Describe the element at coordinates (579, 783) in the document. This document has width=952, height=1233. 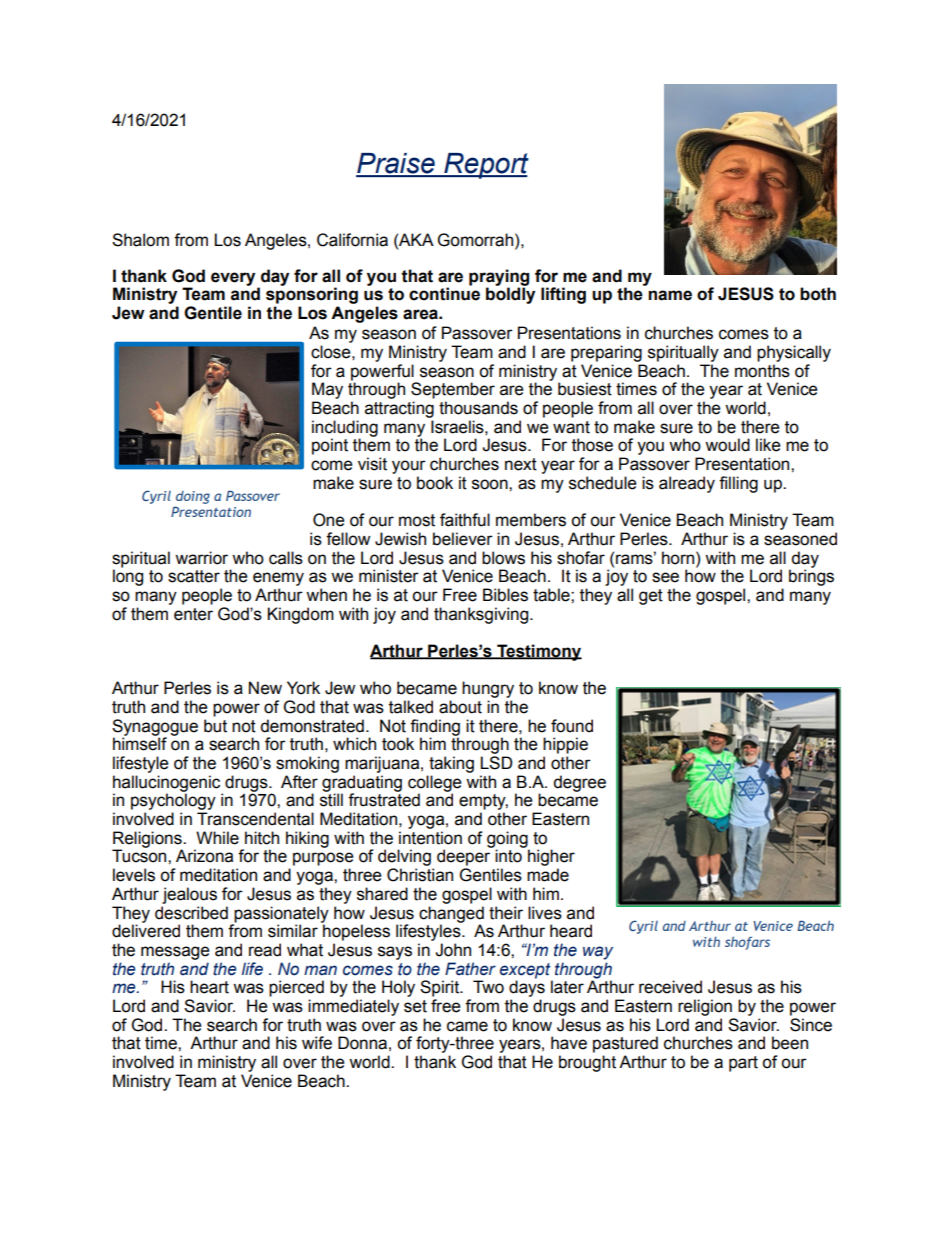
I see `degree` at that location.
